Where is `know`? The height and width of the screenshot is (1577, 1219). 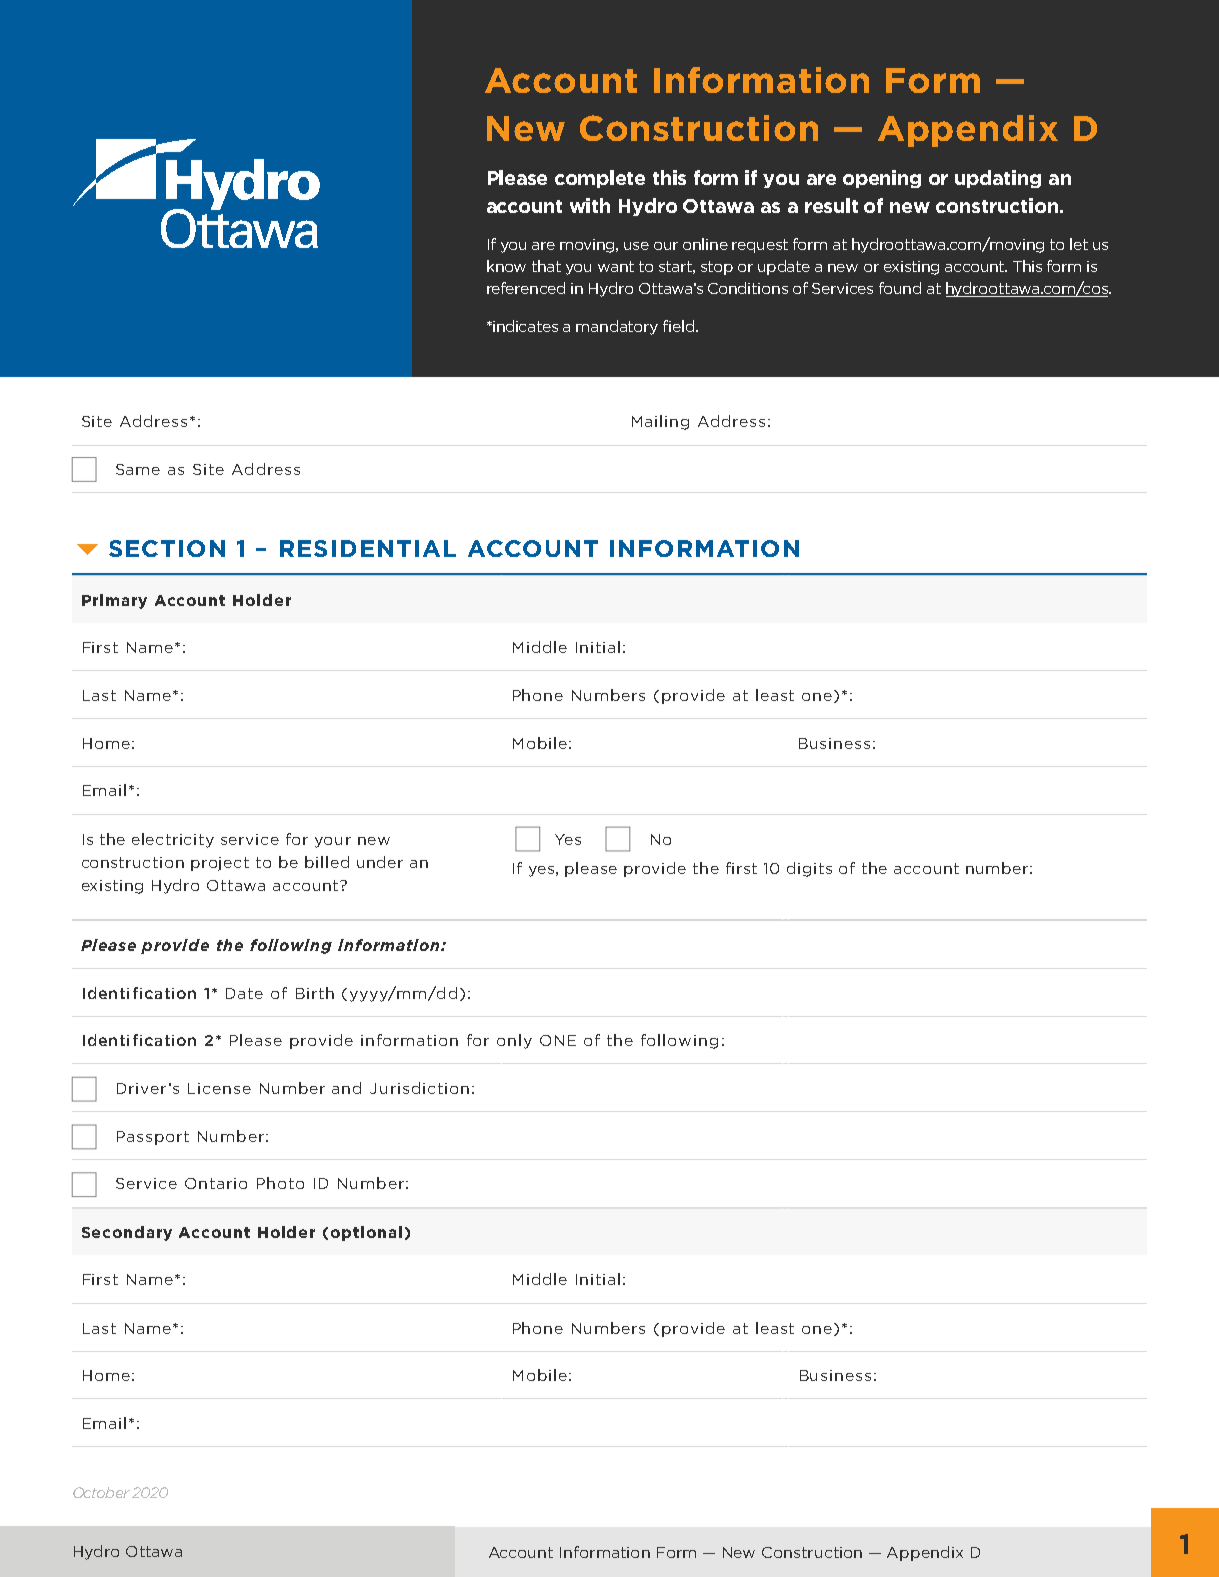
know is located at coordinates (506, 266).
